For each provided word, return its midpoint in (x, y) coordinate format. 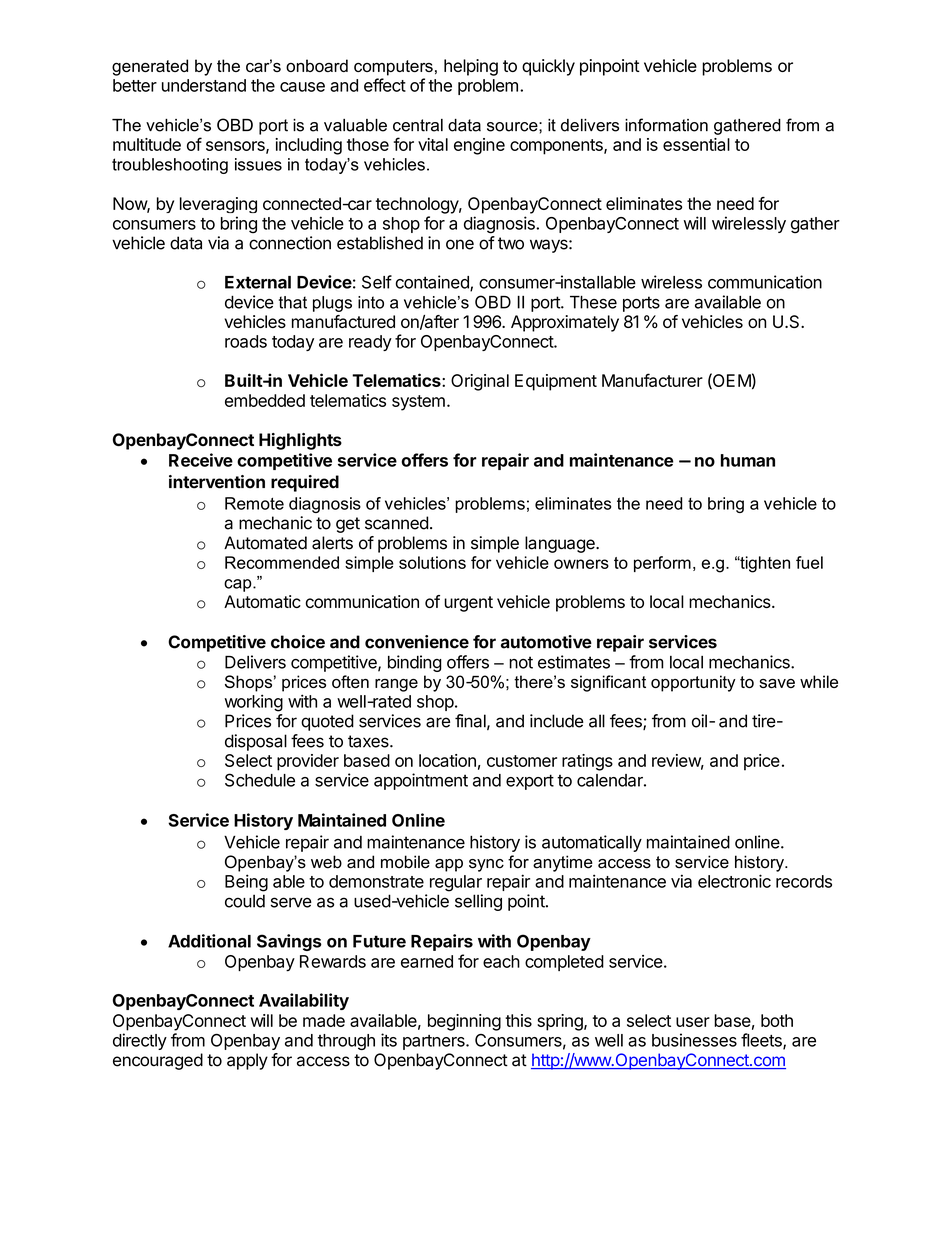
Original (480, 382)
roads (246, 341)
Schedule (260, 780)
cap (239, 585)
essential (696, 144)
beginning (464, 1022)
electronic (734, 881)
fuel (809, 562)
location (447, 760)
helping (471, 67)
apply (247, 1061)
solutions (432, 562)
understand (204, 85)
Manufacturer (652, 380)
